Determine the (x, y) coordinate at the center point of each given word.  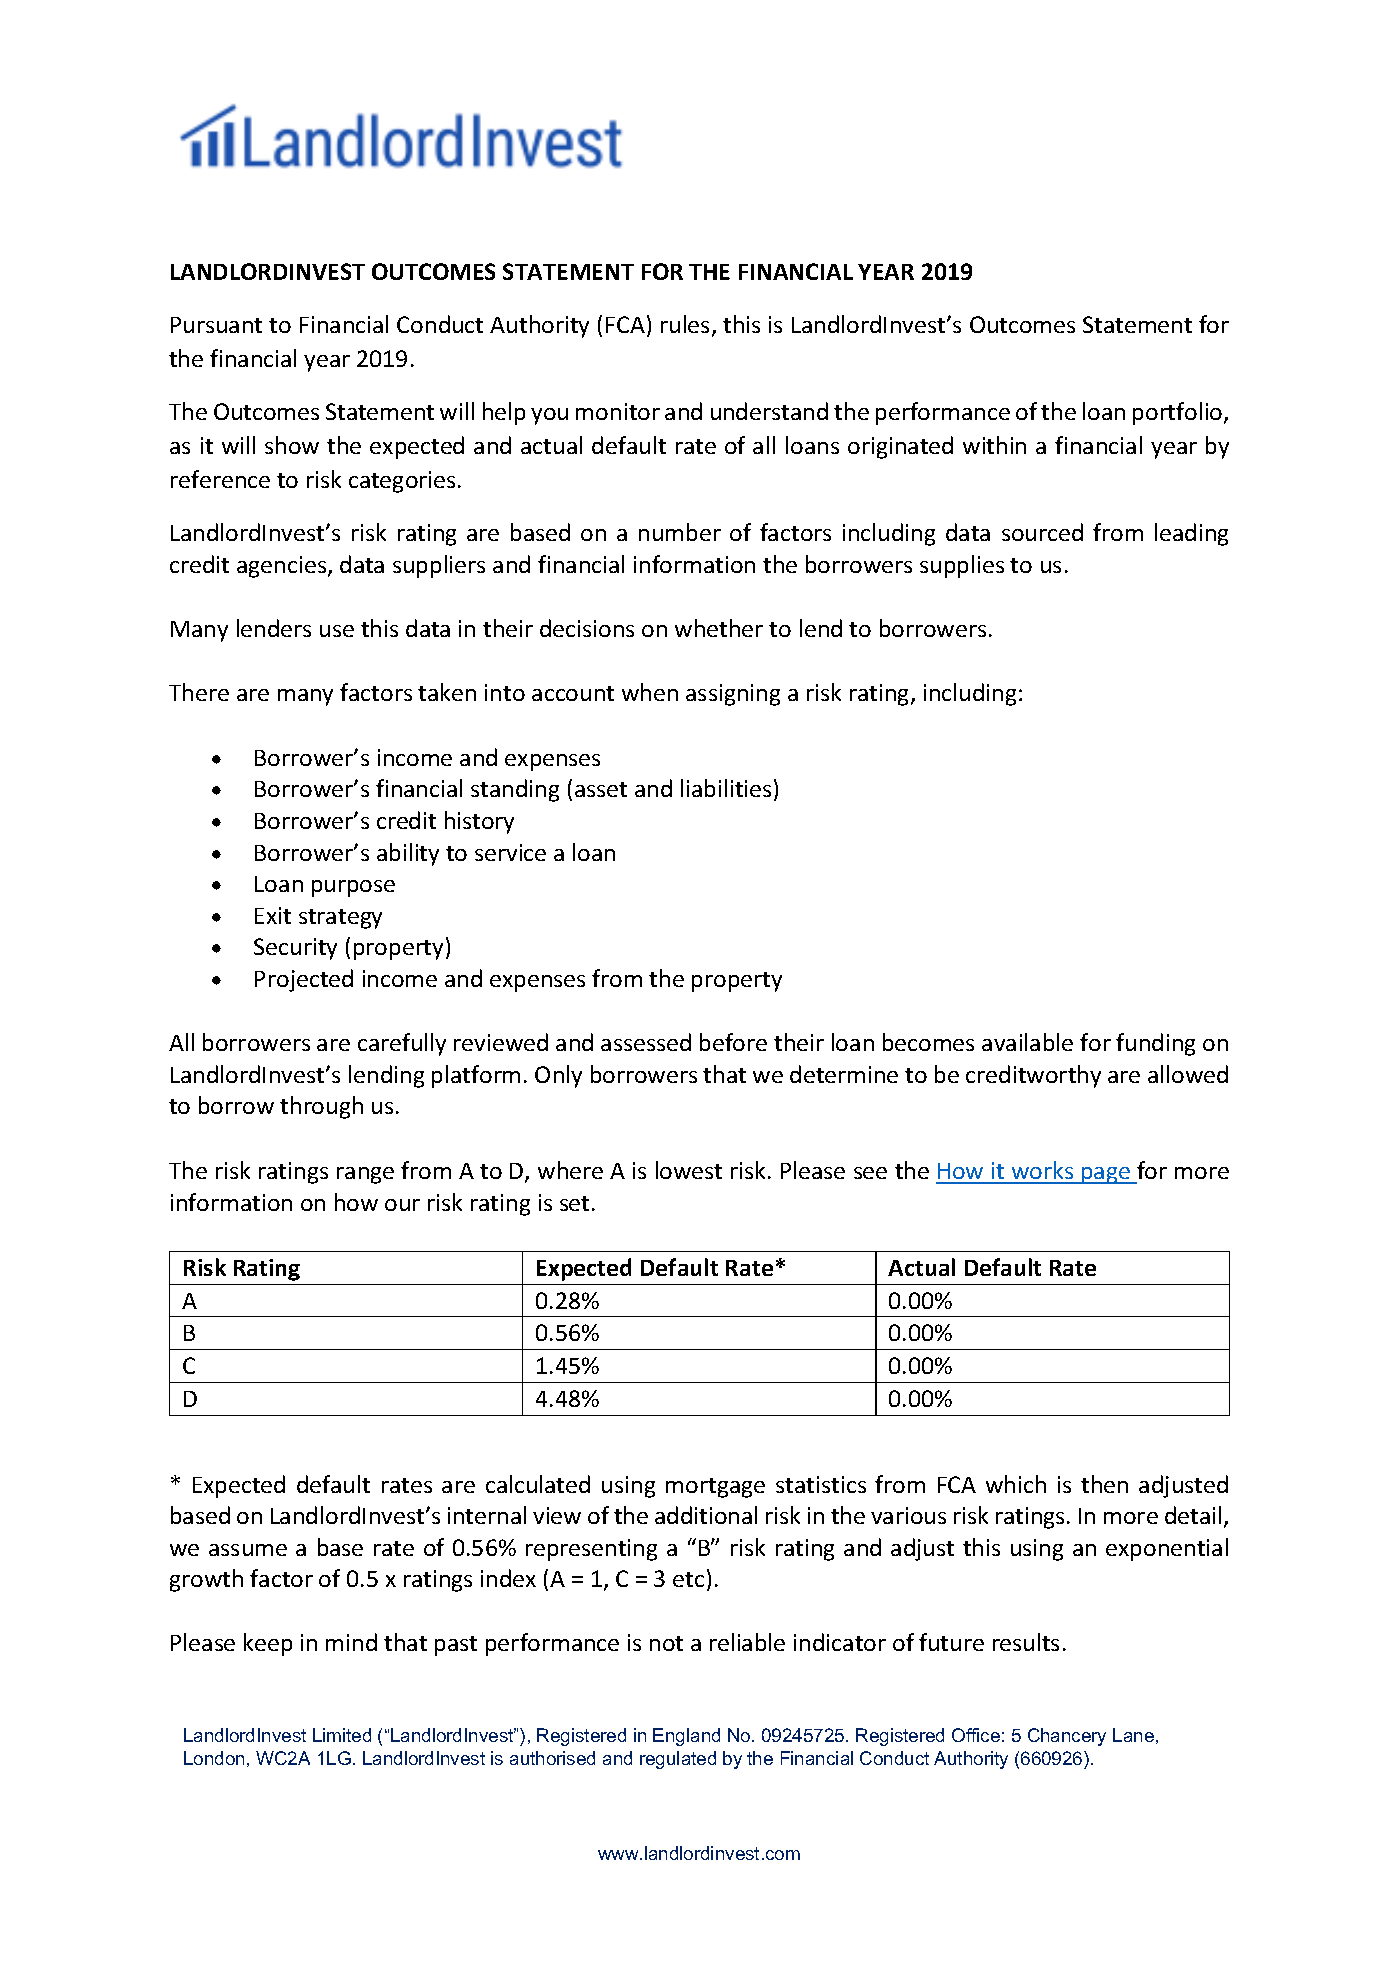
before (733, 1042)
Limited (342, 1735)
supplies (962, 566)
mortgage (715, 1488)
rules (687, 325)
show (292, 445)
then (1104, 1484)
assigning (733, 695)
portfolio (1179, 413)
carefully (402, 1044)
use (337, 631)
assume (248, 1550)
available (1027, 1042)
